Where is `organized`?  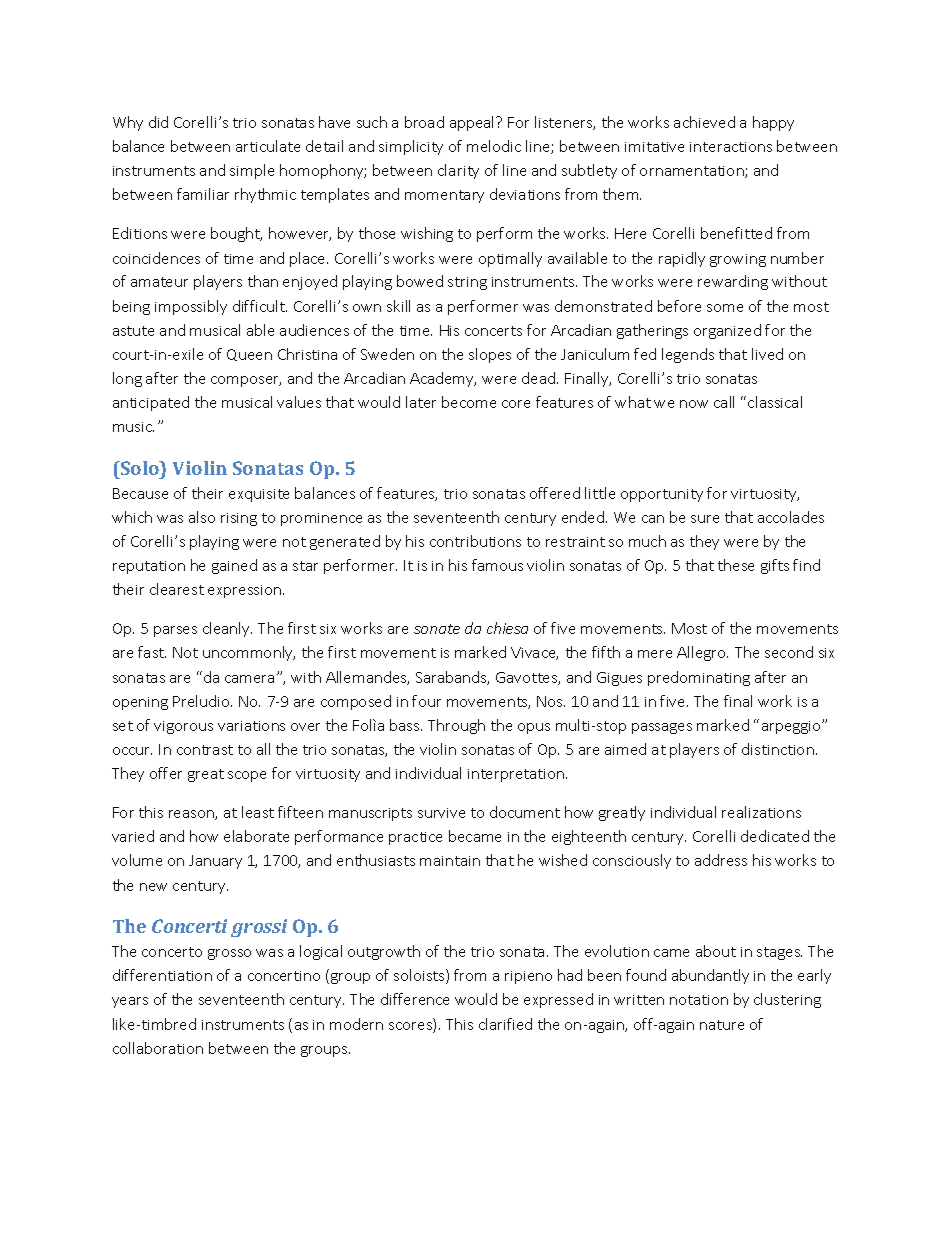 organized is located at coordinates (727, 331).
